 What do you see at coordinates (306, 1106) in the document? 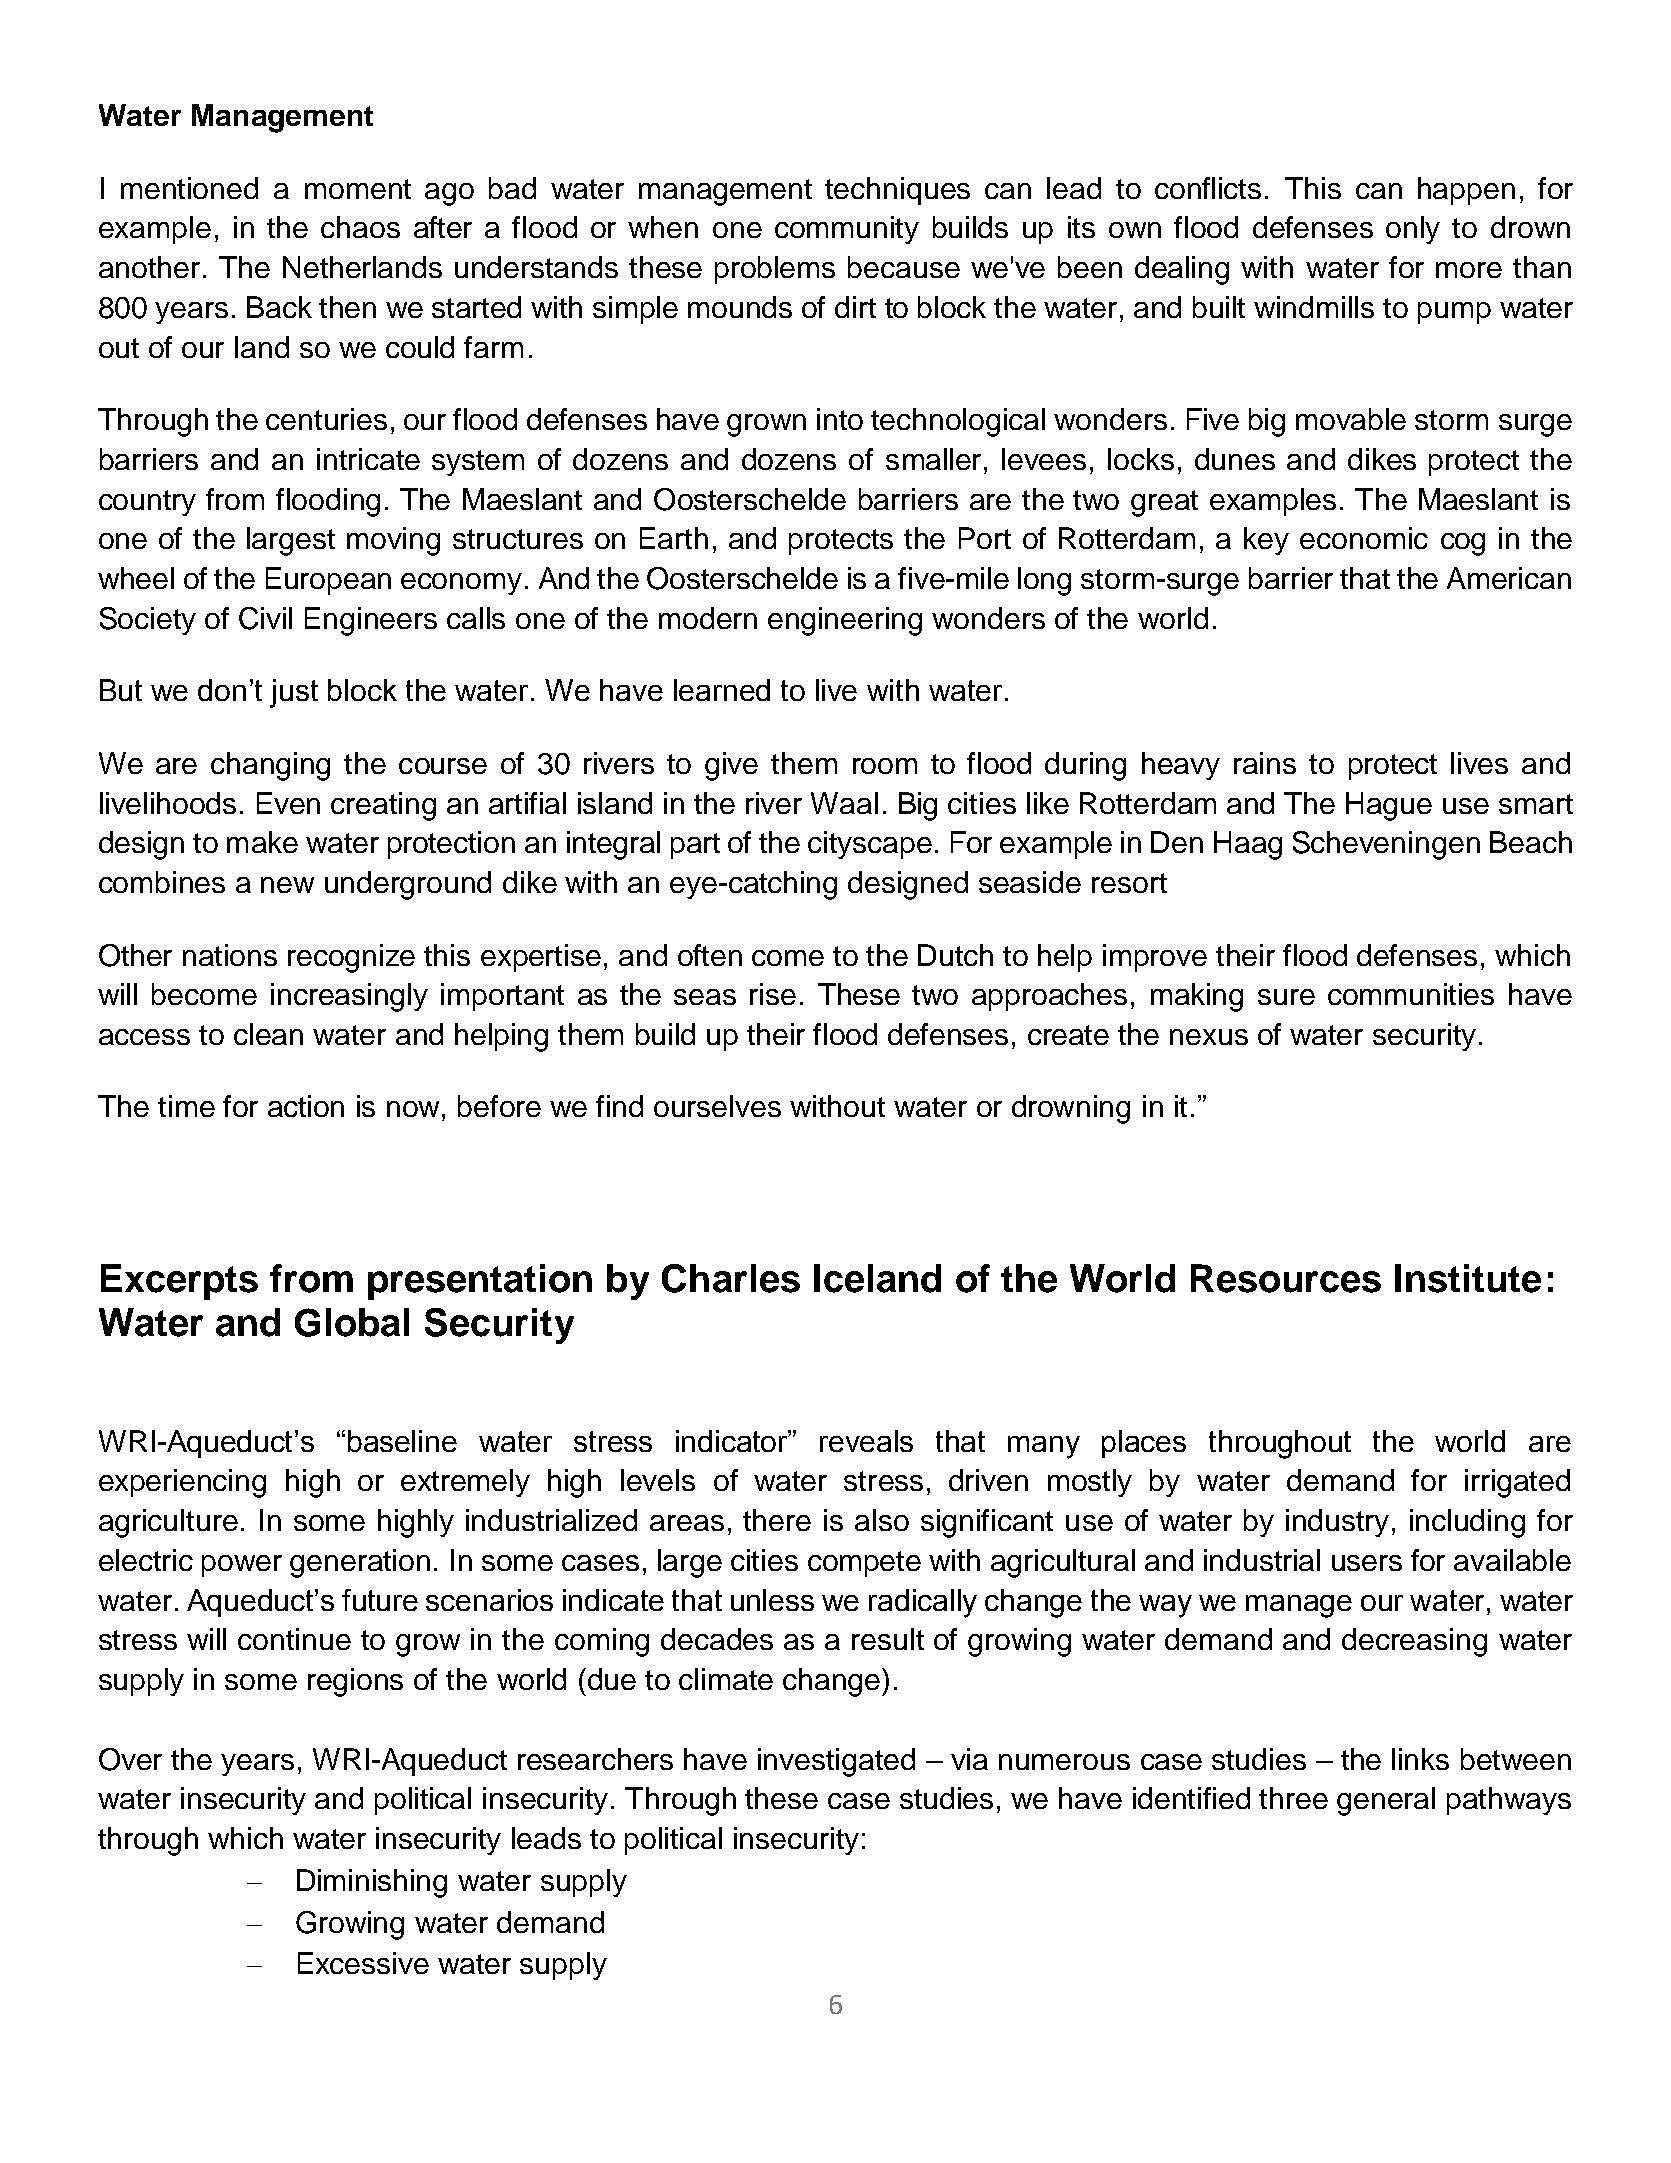
I see `action` at bounding box center [306, 1106].
